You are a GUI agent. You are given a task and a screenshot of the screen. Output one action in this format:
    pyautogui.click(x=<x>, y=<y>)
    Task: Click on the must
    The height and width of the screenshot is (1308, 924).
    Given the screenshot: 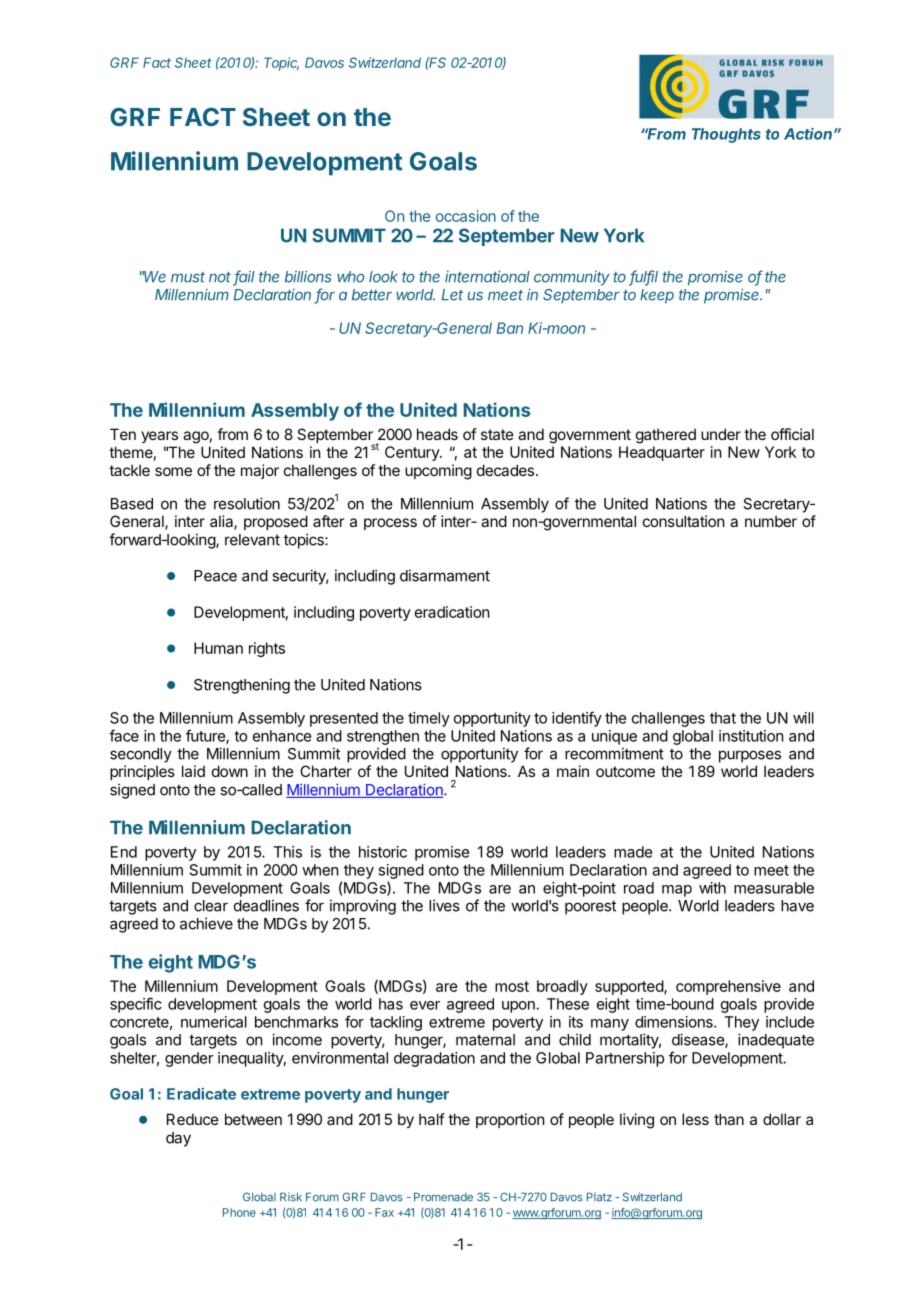 What is the action you would take?
    pyautogui.click(x=188, y=277)
